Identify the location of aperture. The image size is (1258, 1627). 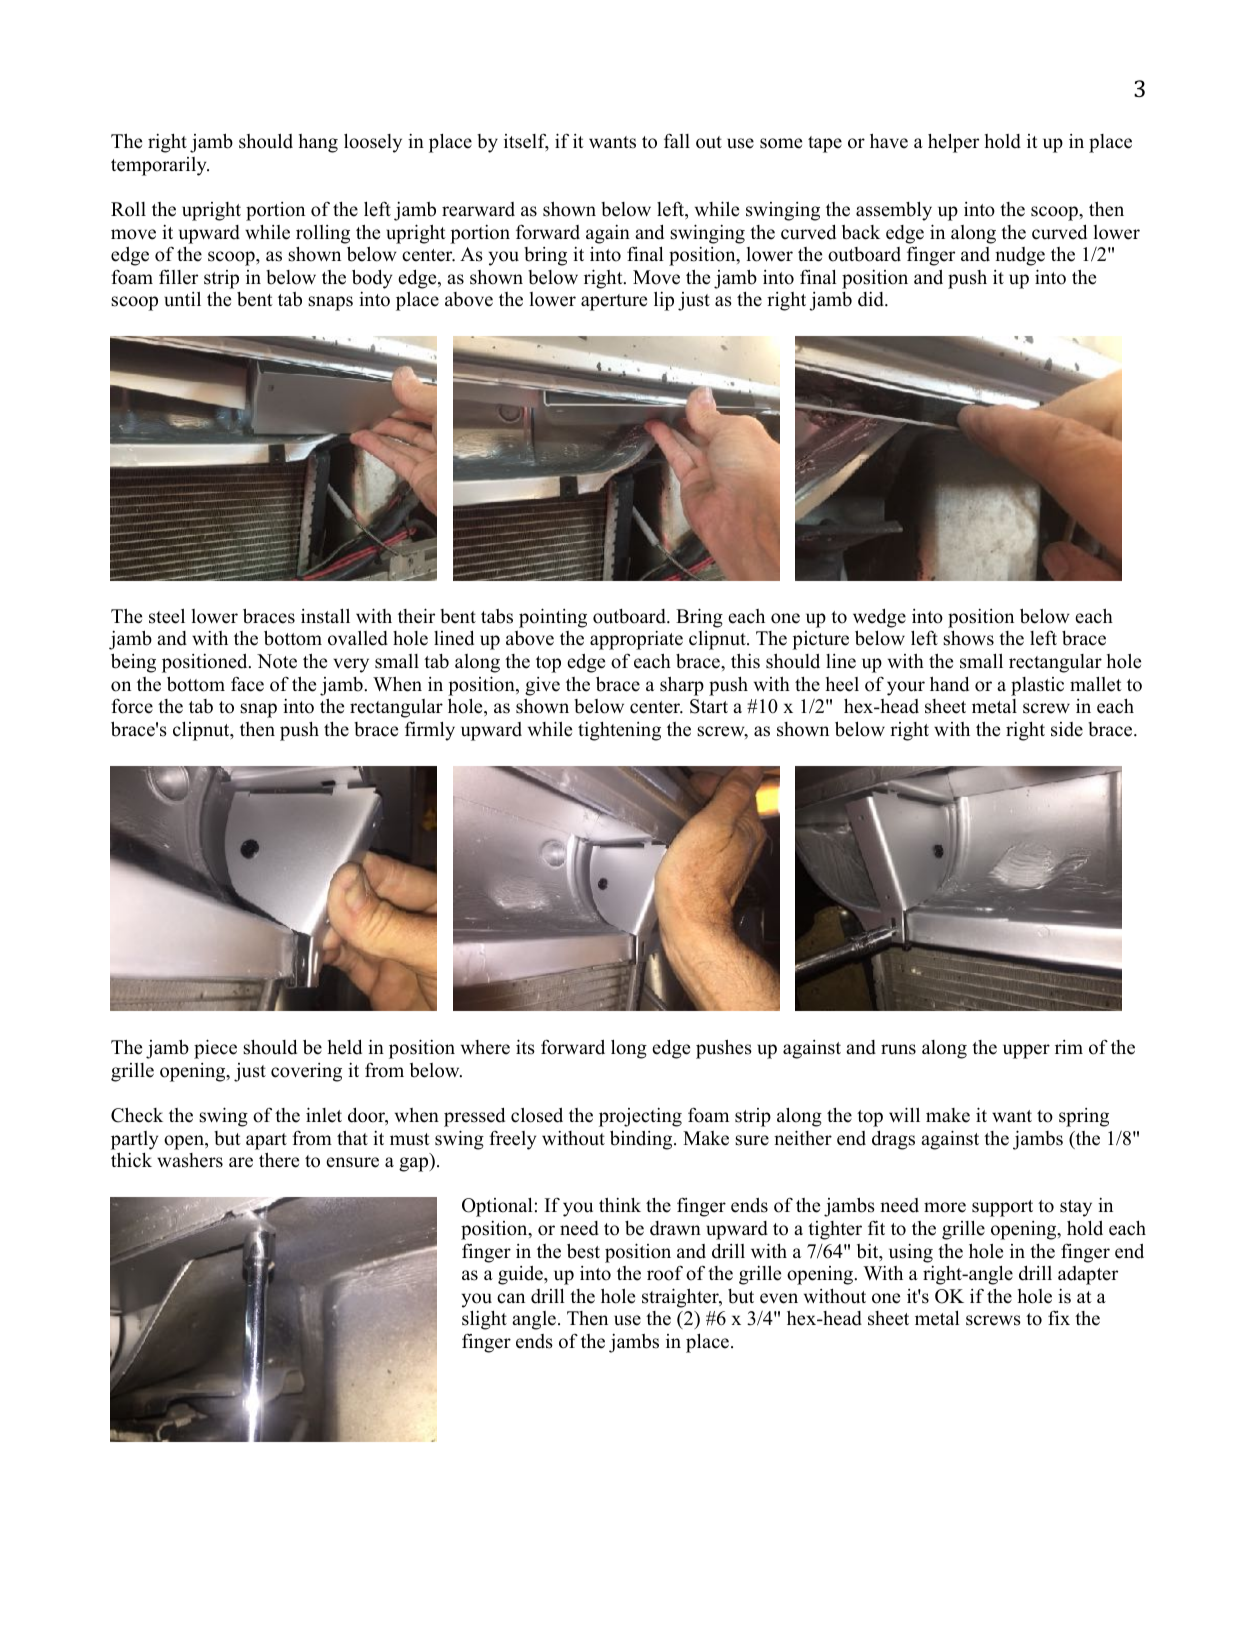
(614, 302).
